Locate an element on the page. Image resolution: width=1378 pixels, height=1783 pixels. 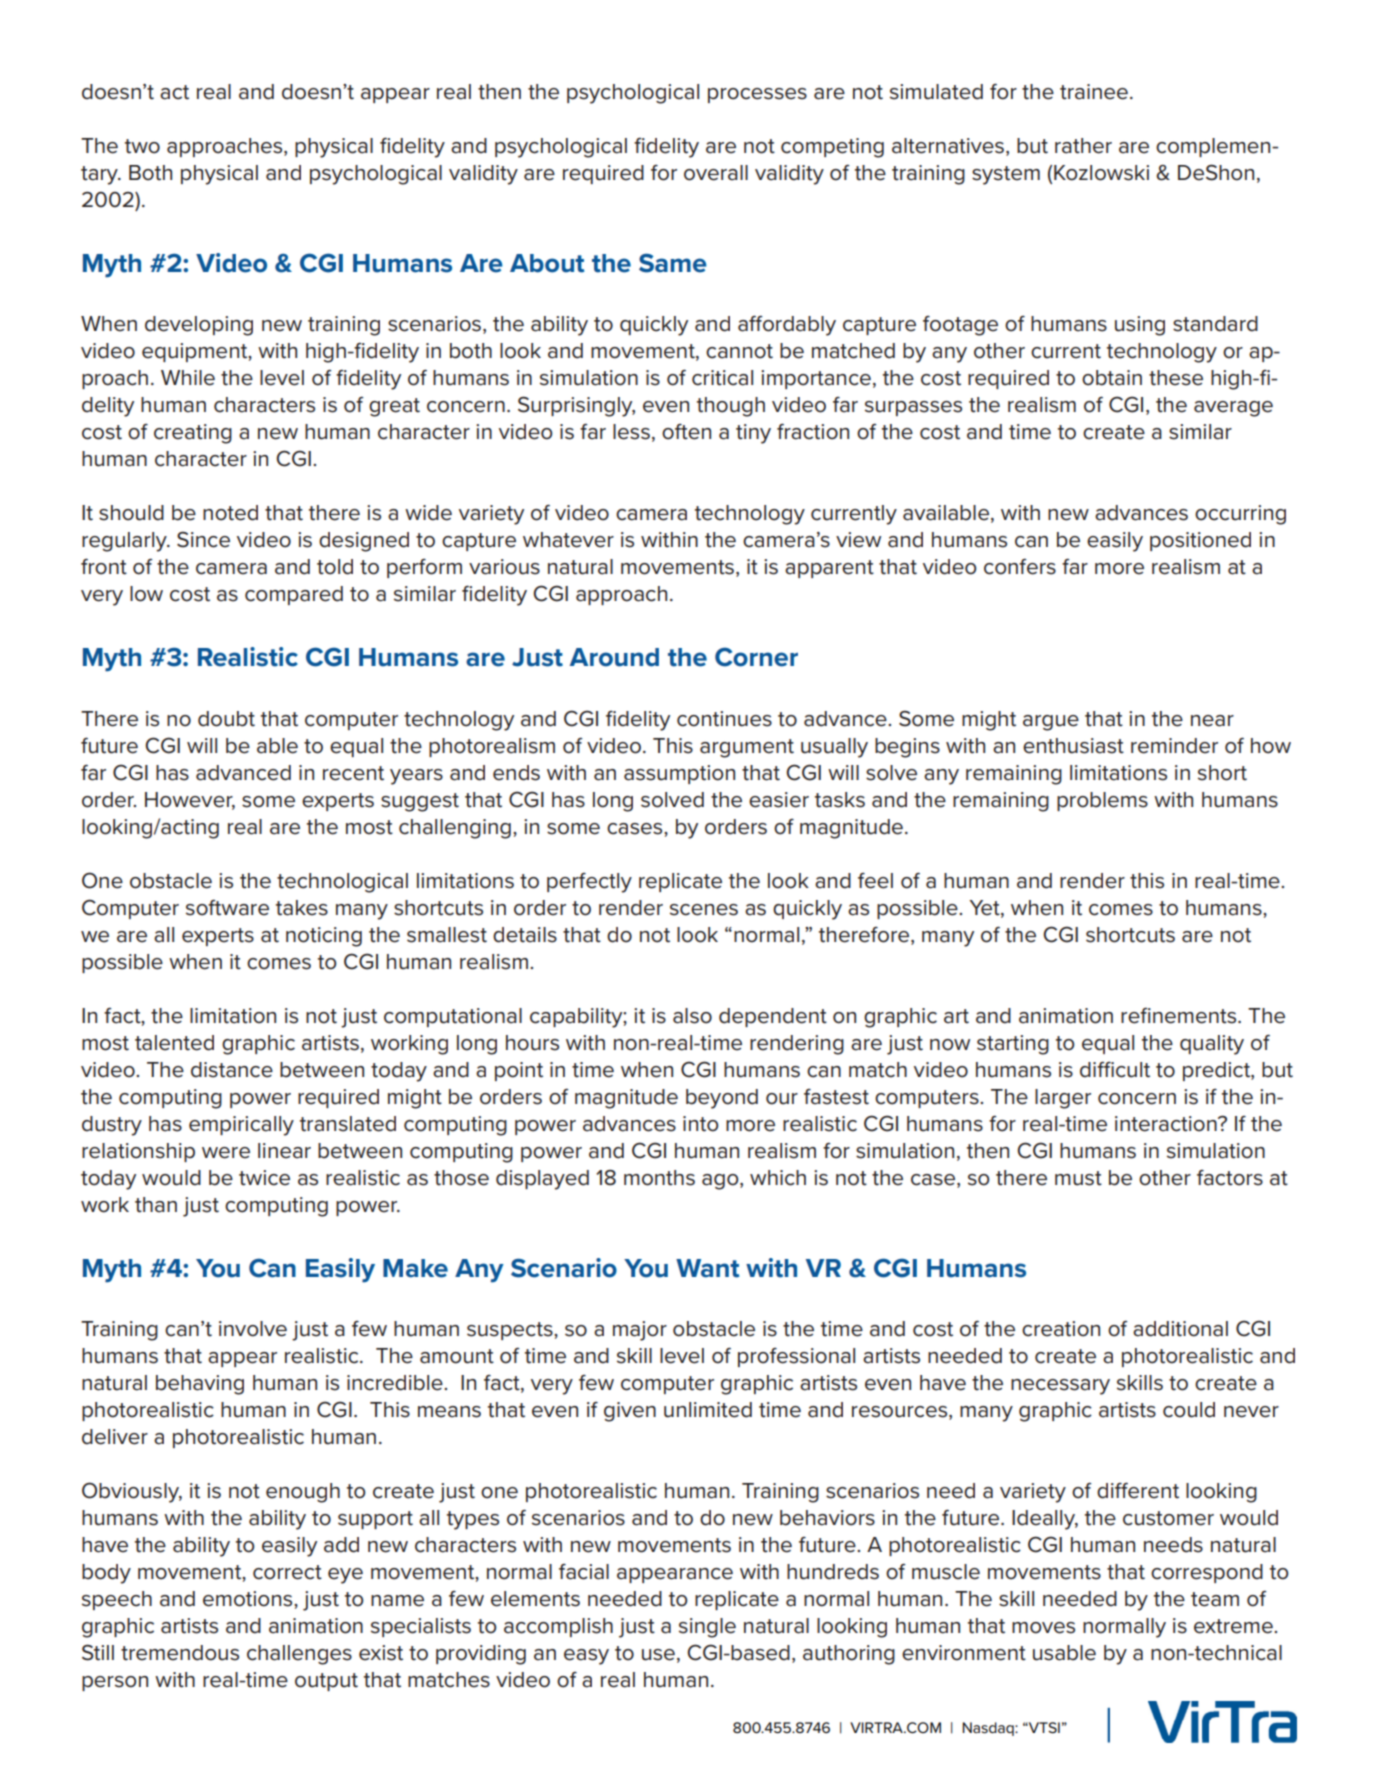
Want is located at coordinates (707, 1268).
